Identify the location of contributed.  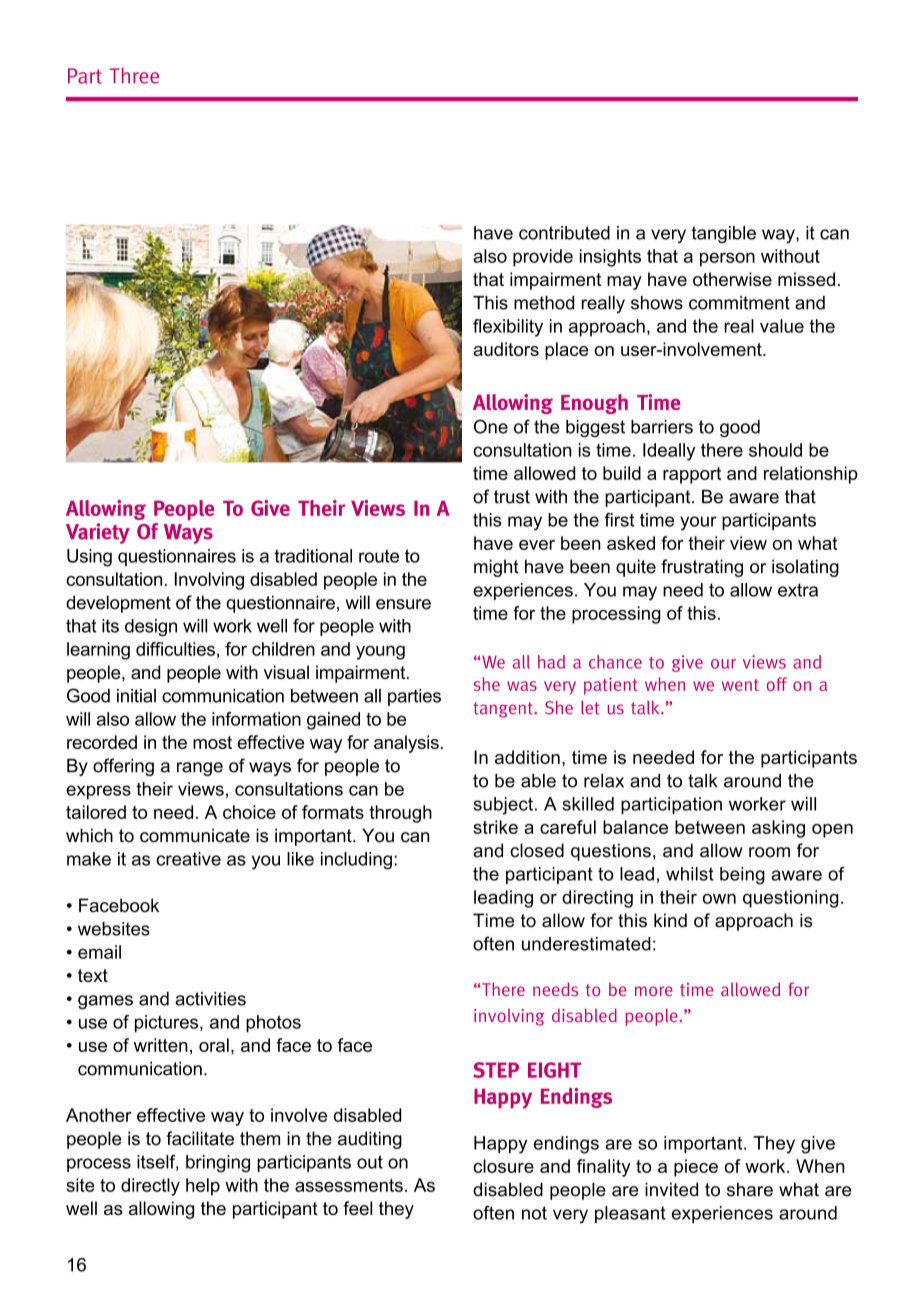
(564, 233).
